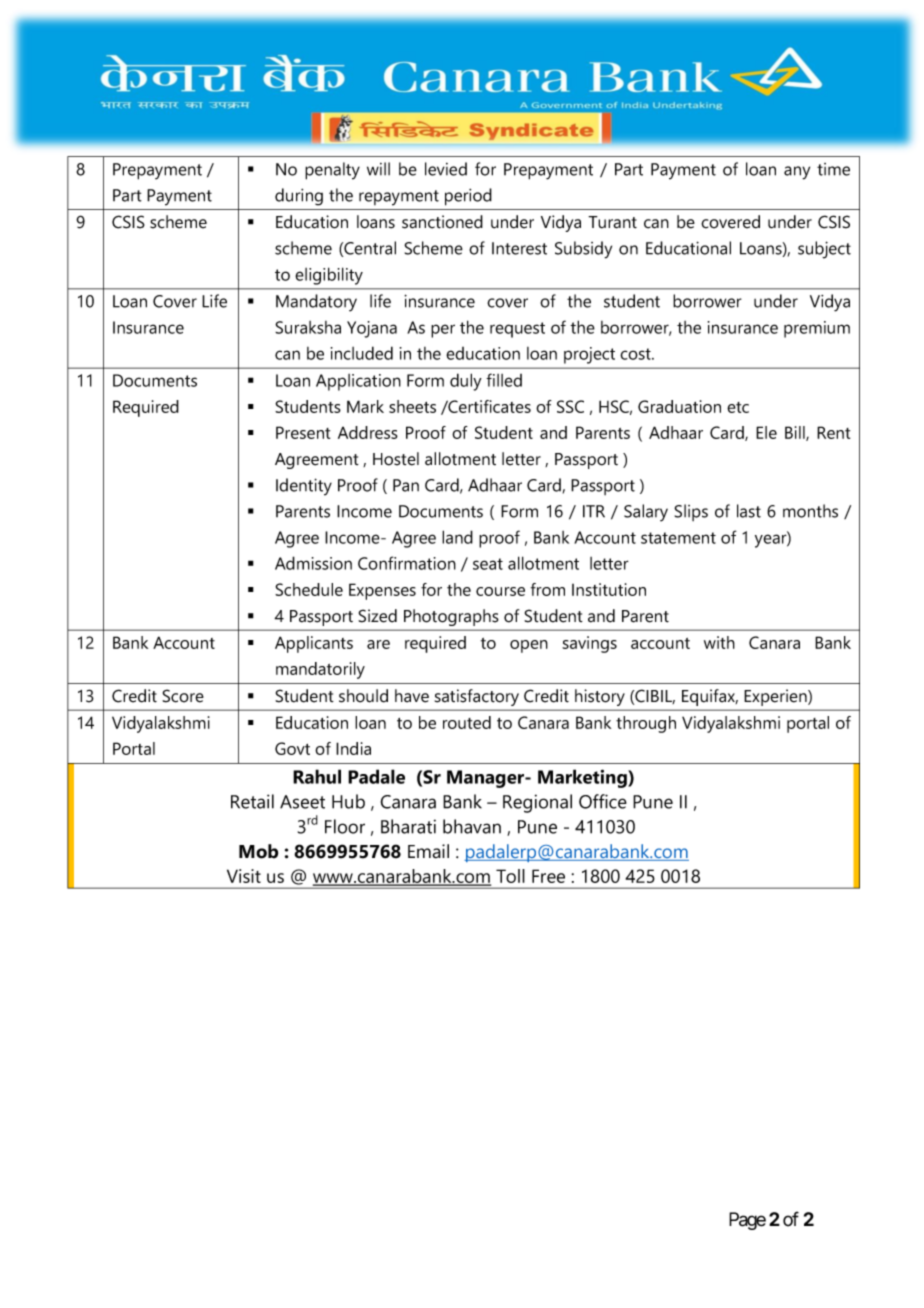 The height and width of the page is (1308, 924). I want to click on Toll, so click(510, 876).
